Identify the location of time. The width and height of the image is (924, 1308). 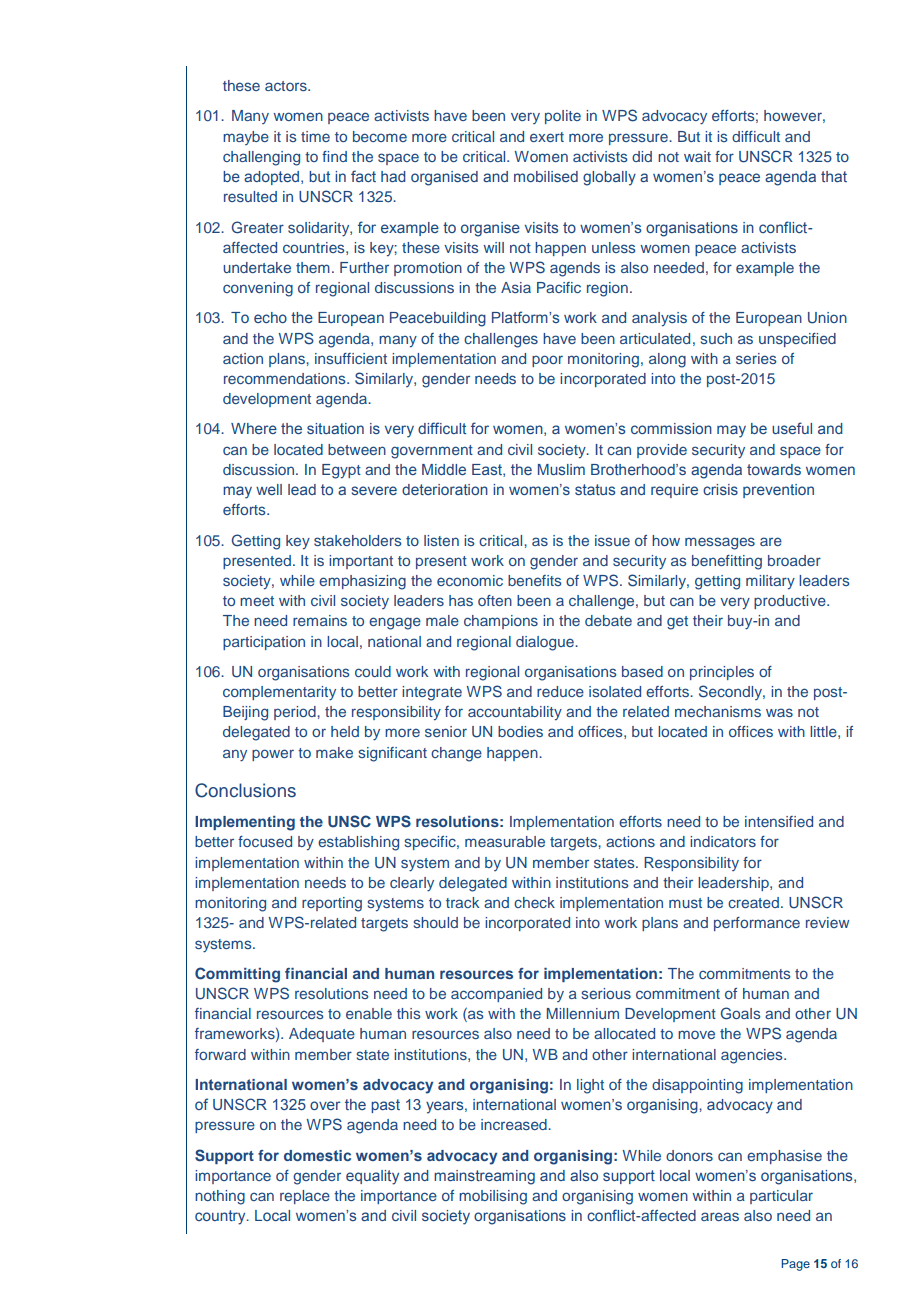
(315, 136).
